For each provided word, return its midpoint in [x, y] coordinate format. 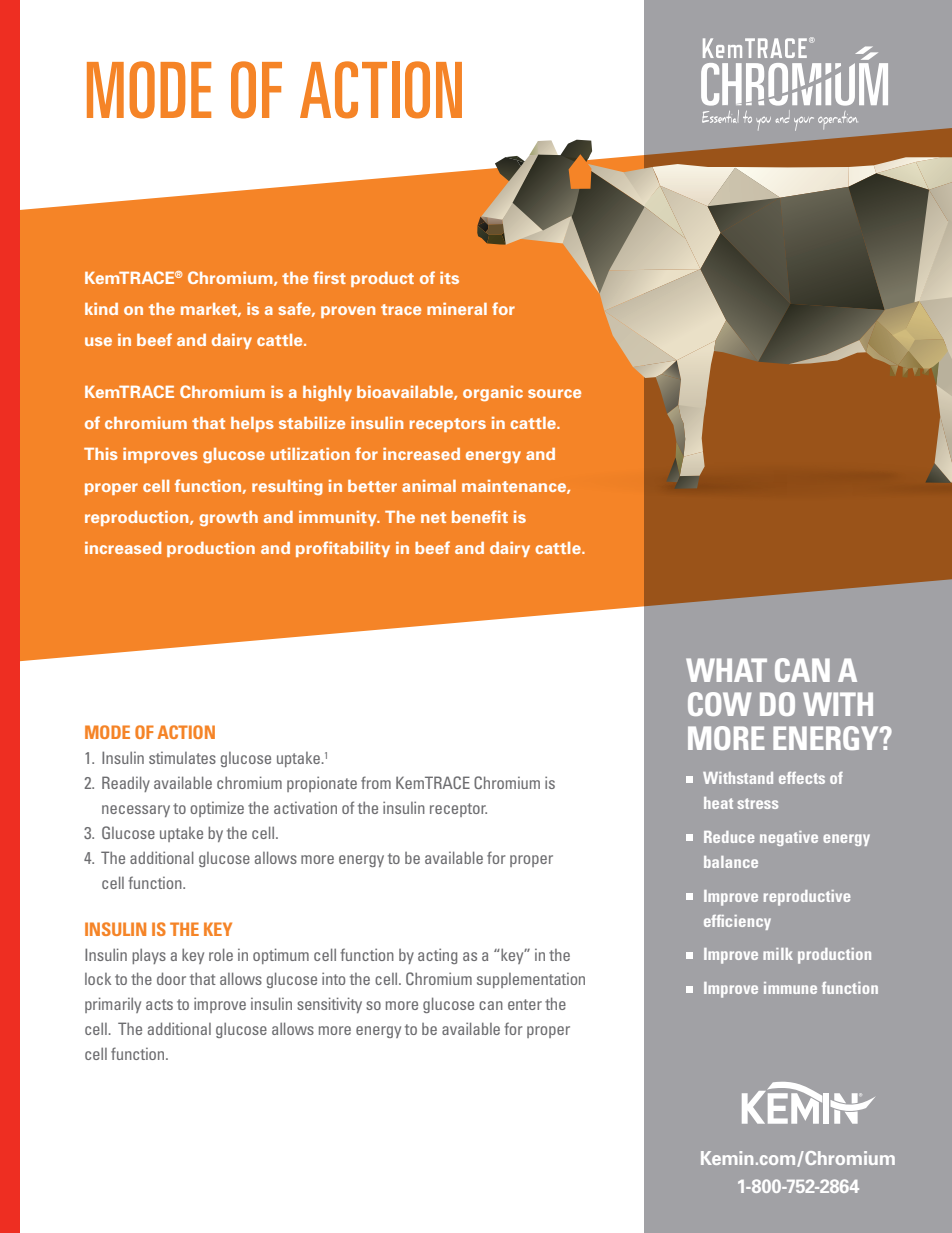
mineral [457, 309]
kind [101, 309]
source [554, 393]
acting [437, 956]
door [171, 978]
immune [790, 988]
